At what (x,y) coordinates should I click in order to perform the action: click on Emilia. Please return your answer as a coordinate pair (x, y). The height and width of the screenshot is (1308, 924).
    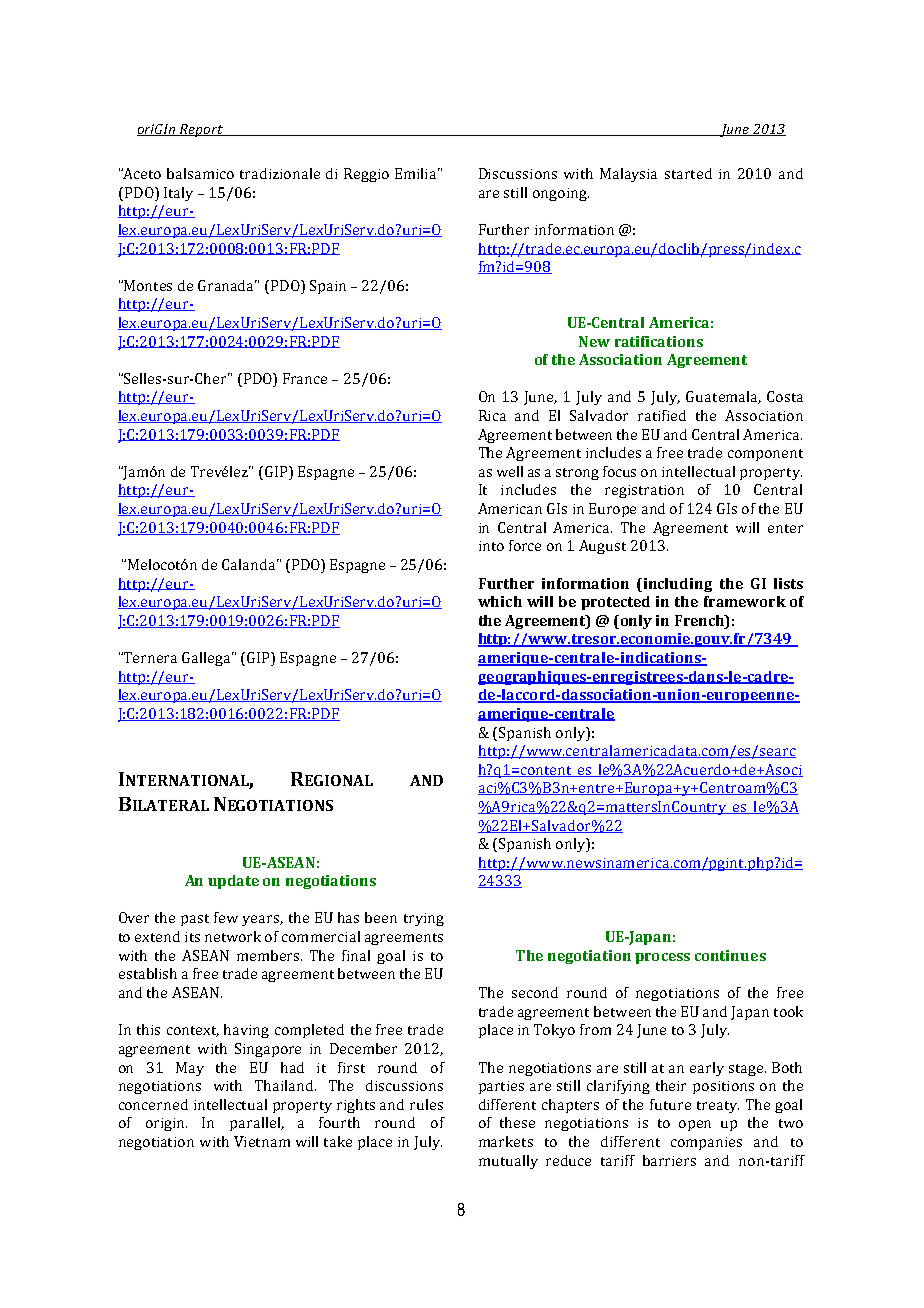
    Looking at the image, I should click on (417, 173).
